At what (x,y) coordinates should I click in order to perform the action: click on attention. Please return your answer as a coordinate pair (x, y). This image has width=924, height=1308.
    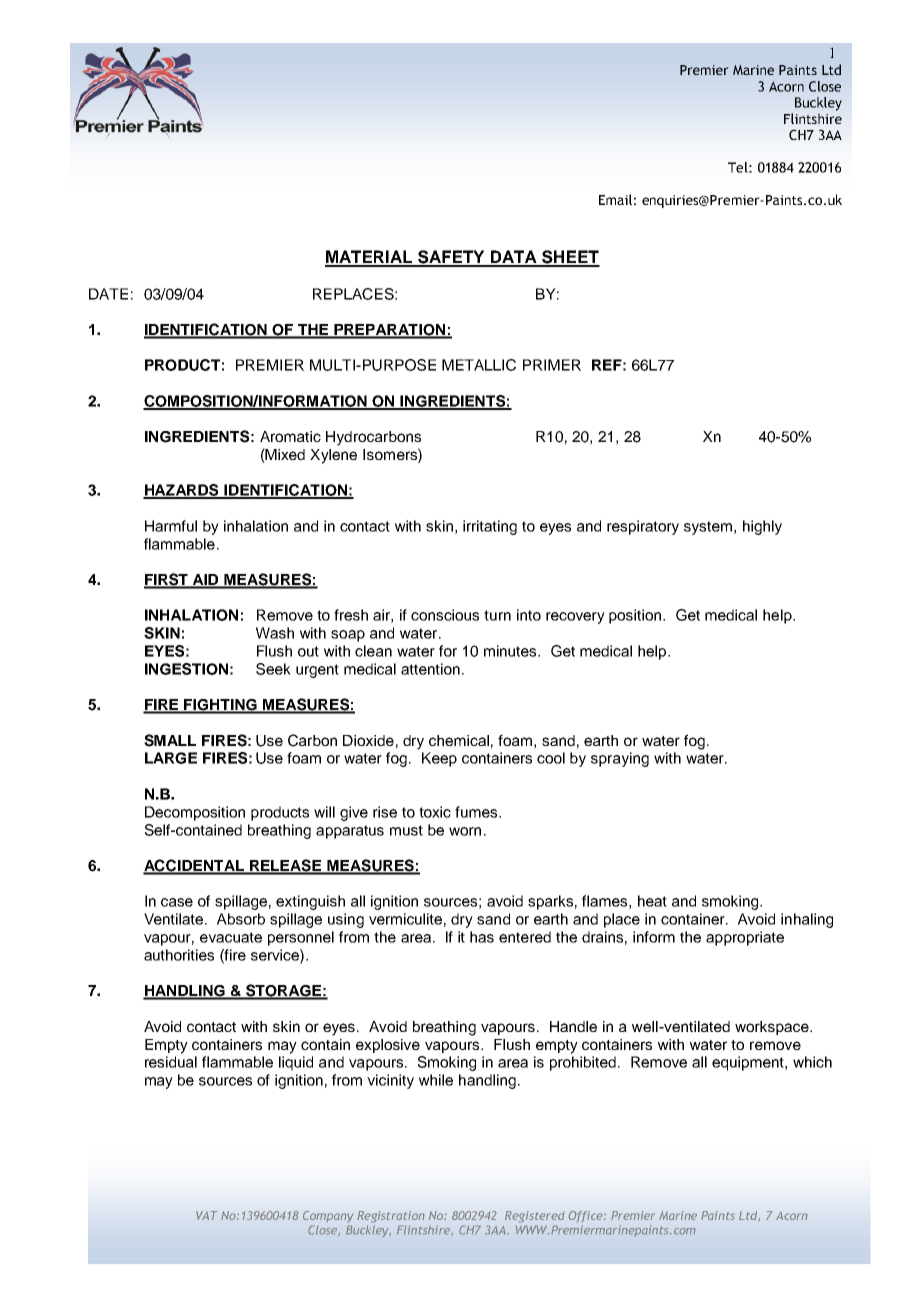
    Looking at the image, I should click on (430, 669).
